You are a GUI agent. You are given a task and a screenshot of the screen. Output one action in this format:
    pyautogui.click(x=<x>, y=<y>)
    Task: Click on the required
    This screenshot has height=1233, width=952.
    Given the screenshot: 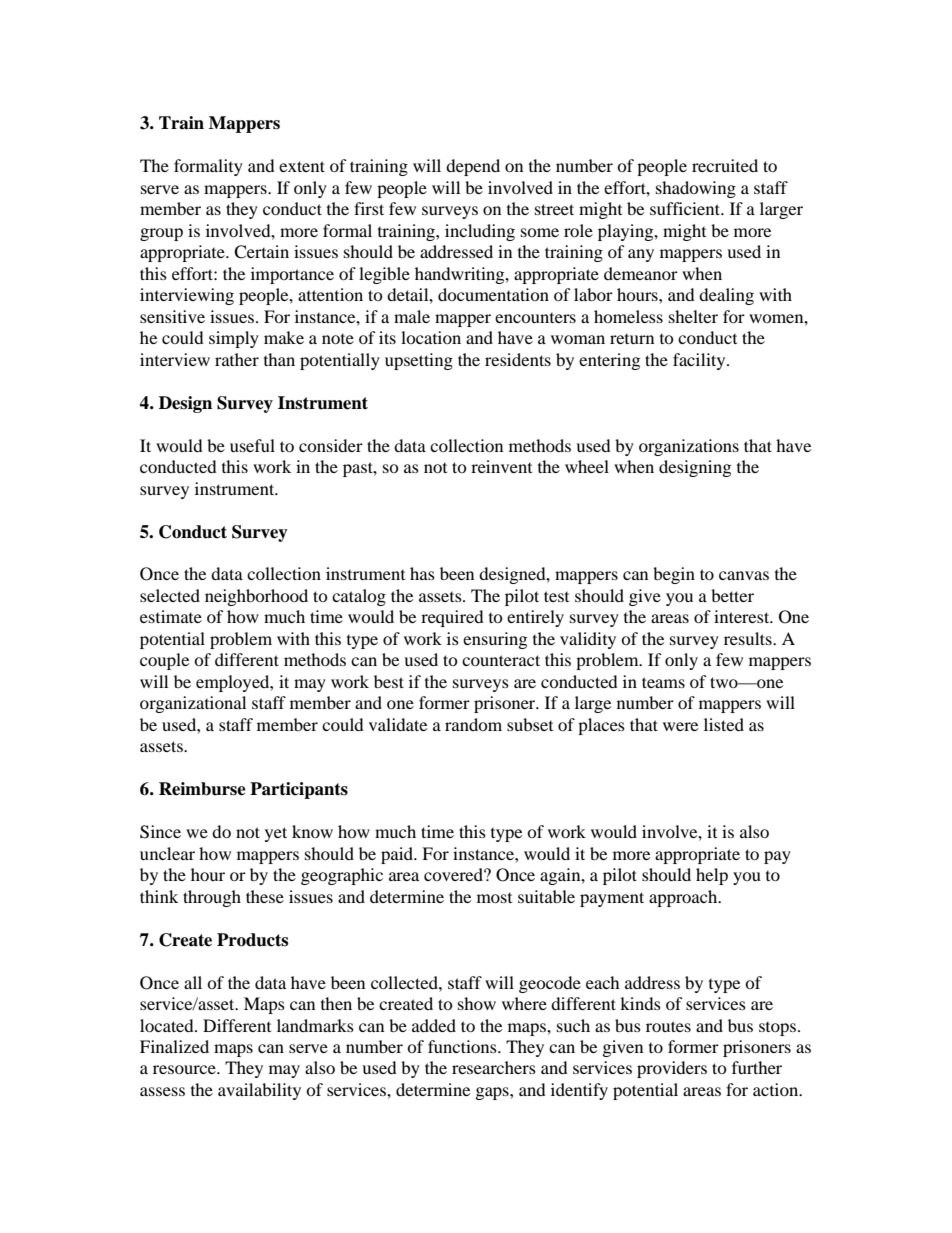 What is the action you would take?
    pyautogui.click(x=452, y=618)
